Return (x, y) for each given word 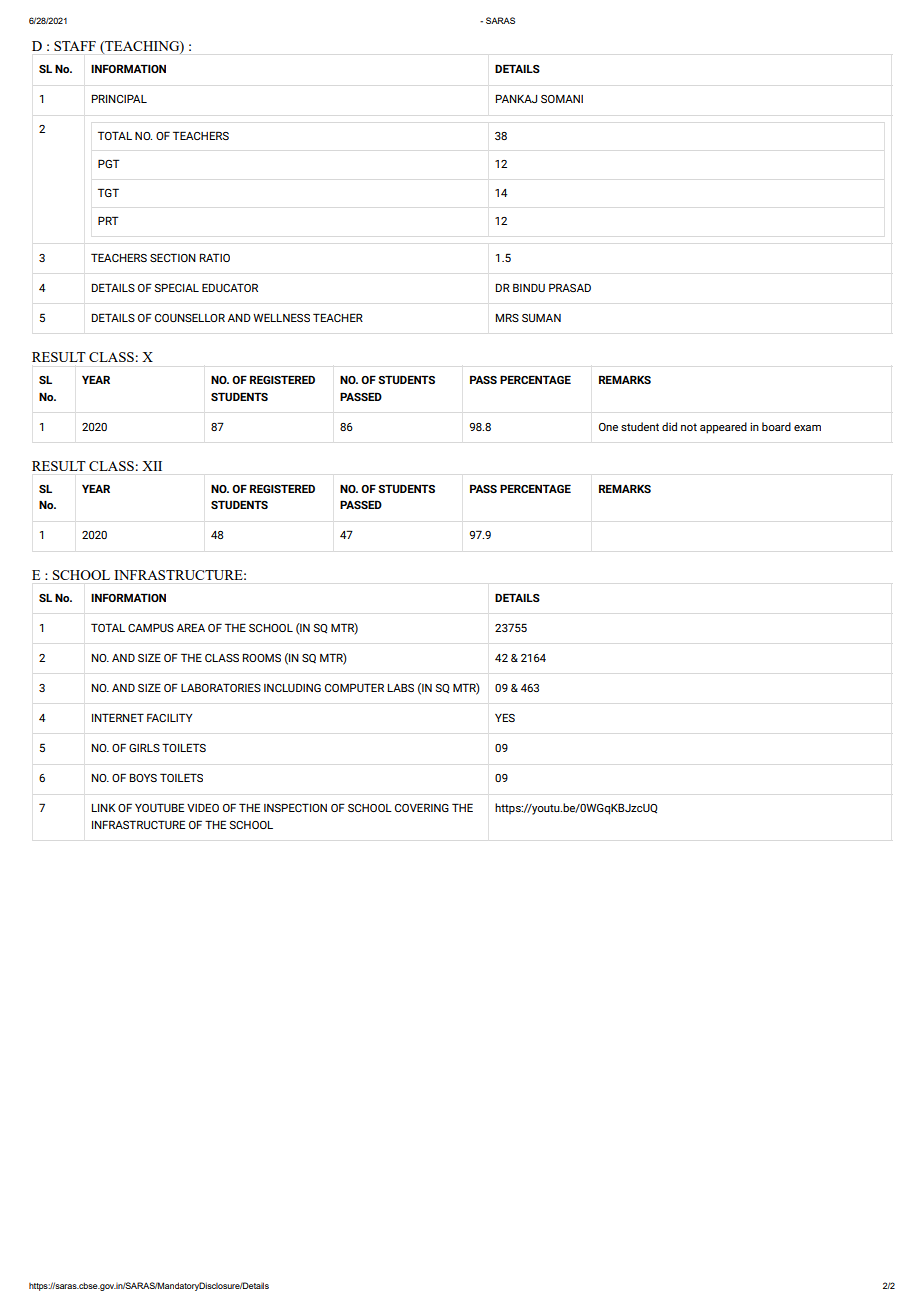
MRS (507, 317)
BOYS (143, 777)
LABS (401, 687)
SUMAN (541, 318)
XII (152, 466)
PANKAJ (516, 98)
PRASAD (570, 287)
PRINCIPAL (119, 98)
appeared (723, 428)
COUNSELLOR (190, 317)
